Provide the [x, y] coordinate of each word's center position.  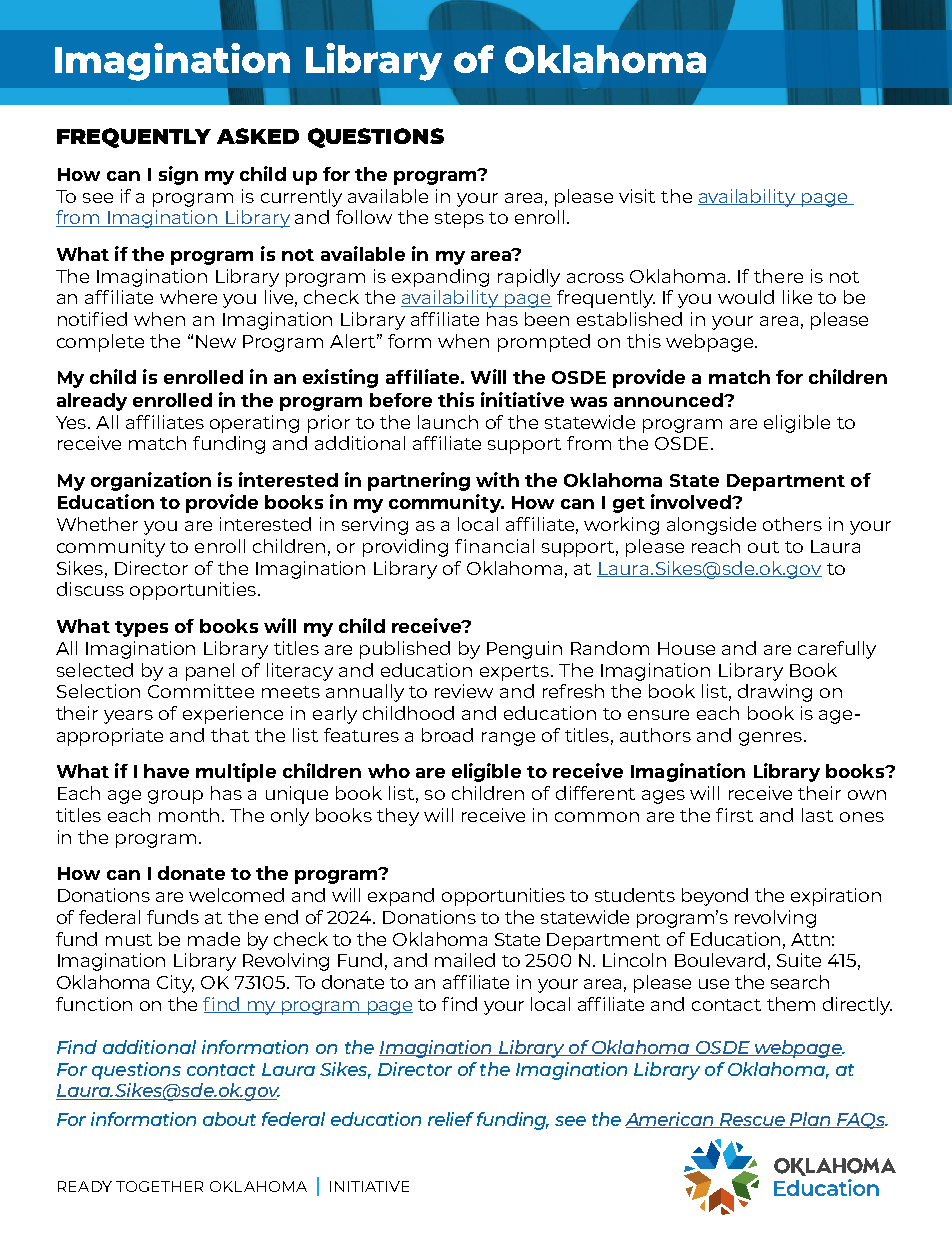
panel [210, 672]
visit [637, 196]
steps [459, 220]
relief [451, 1119]
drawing [775, 693]
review [464, 691]
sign [178, 175]
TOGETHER [159, 1186]
